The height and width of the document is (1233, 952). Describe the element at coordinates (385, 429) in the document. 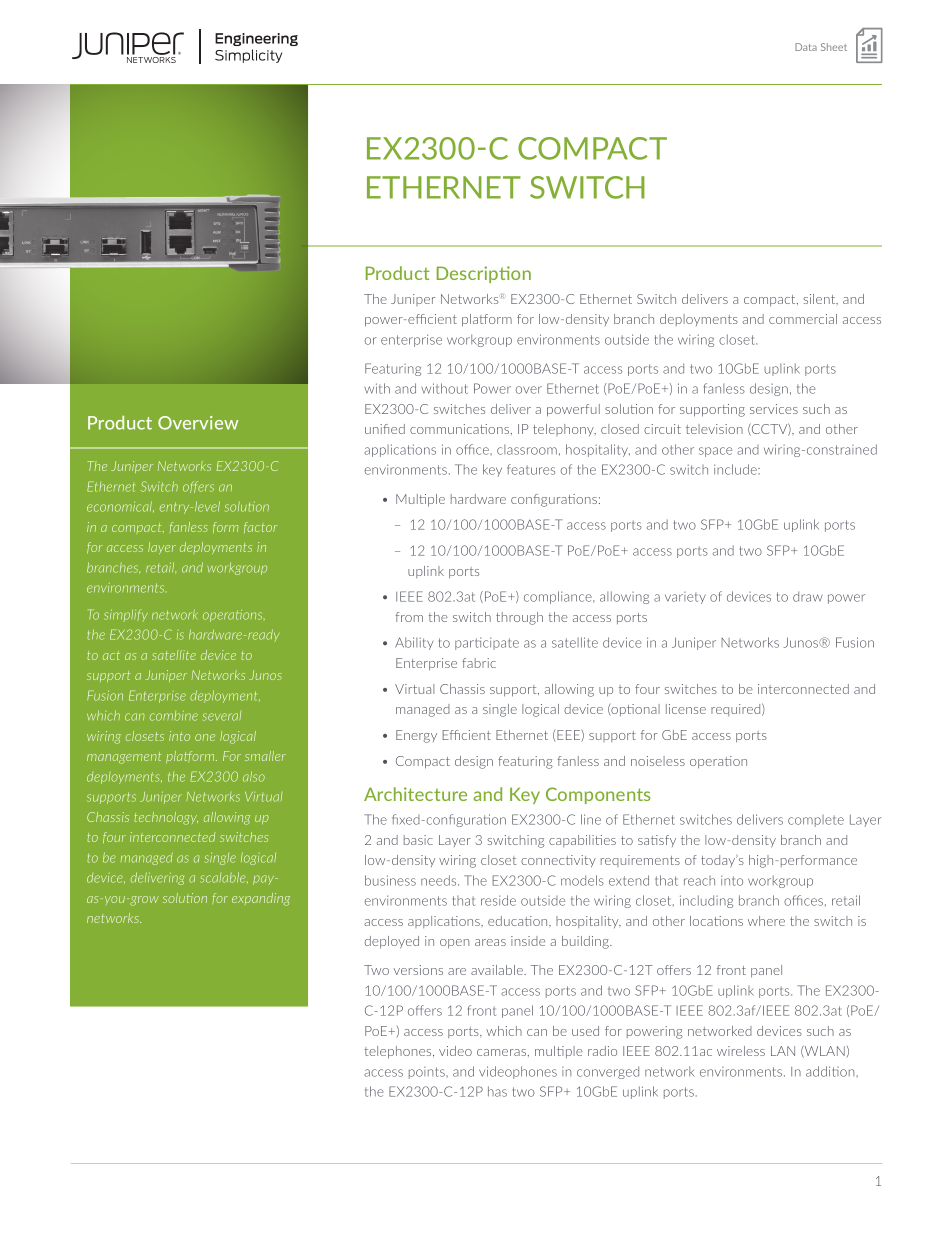

I see `unified` at that location.
